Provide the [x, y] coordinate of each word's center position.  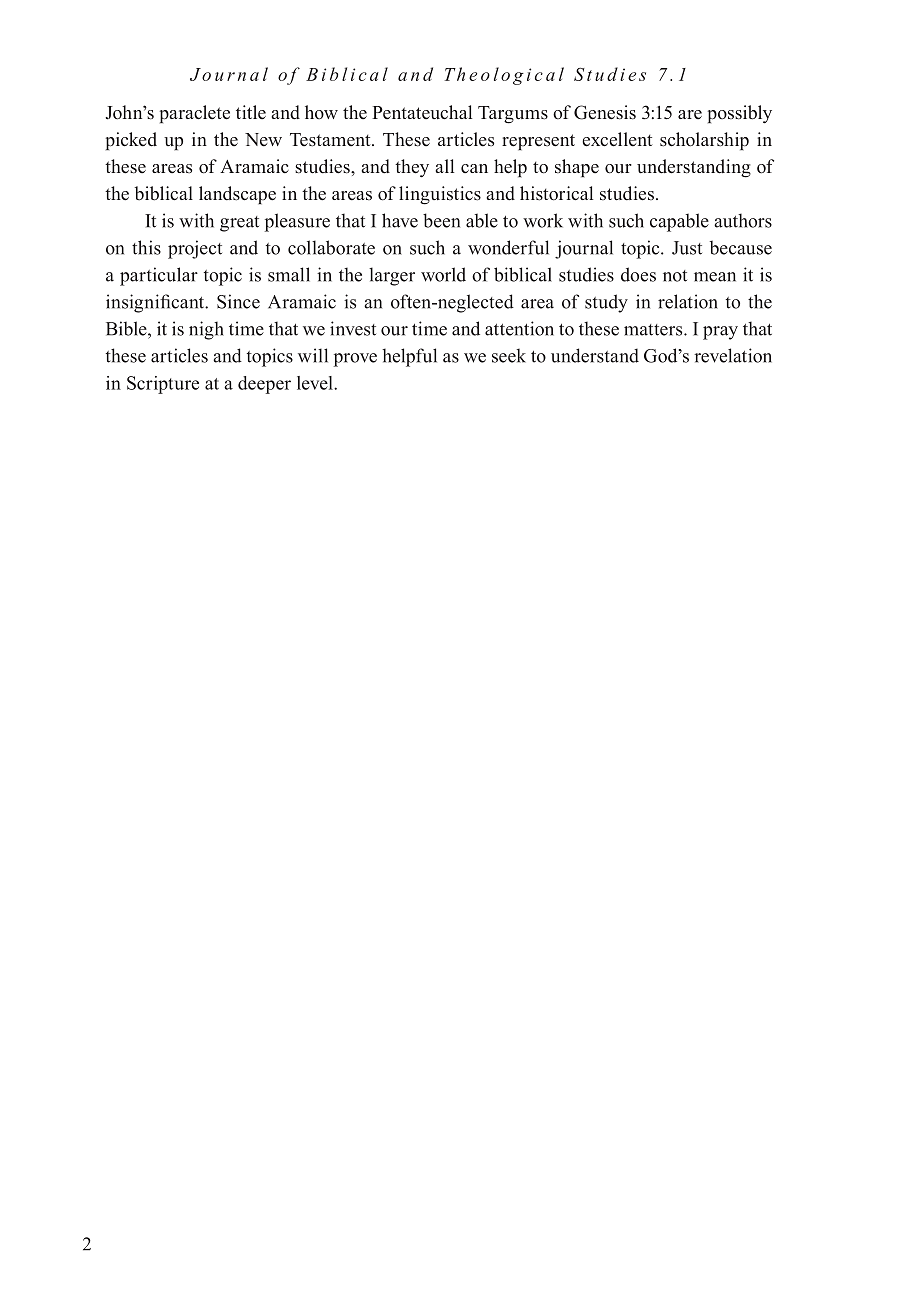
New [263, 140]
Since [238, 301]
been [441, 220]
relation [688, 301]
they [412, 168]
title [251, 112]
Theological [504, 76]
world [443, 274]
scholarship [704, 141]
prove [355, 360]
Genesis [605, 112]
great [239, 224]
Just [687, 248]
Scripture [163, 385]
